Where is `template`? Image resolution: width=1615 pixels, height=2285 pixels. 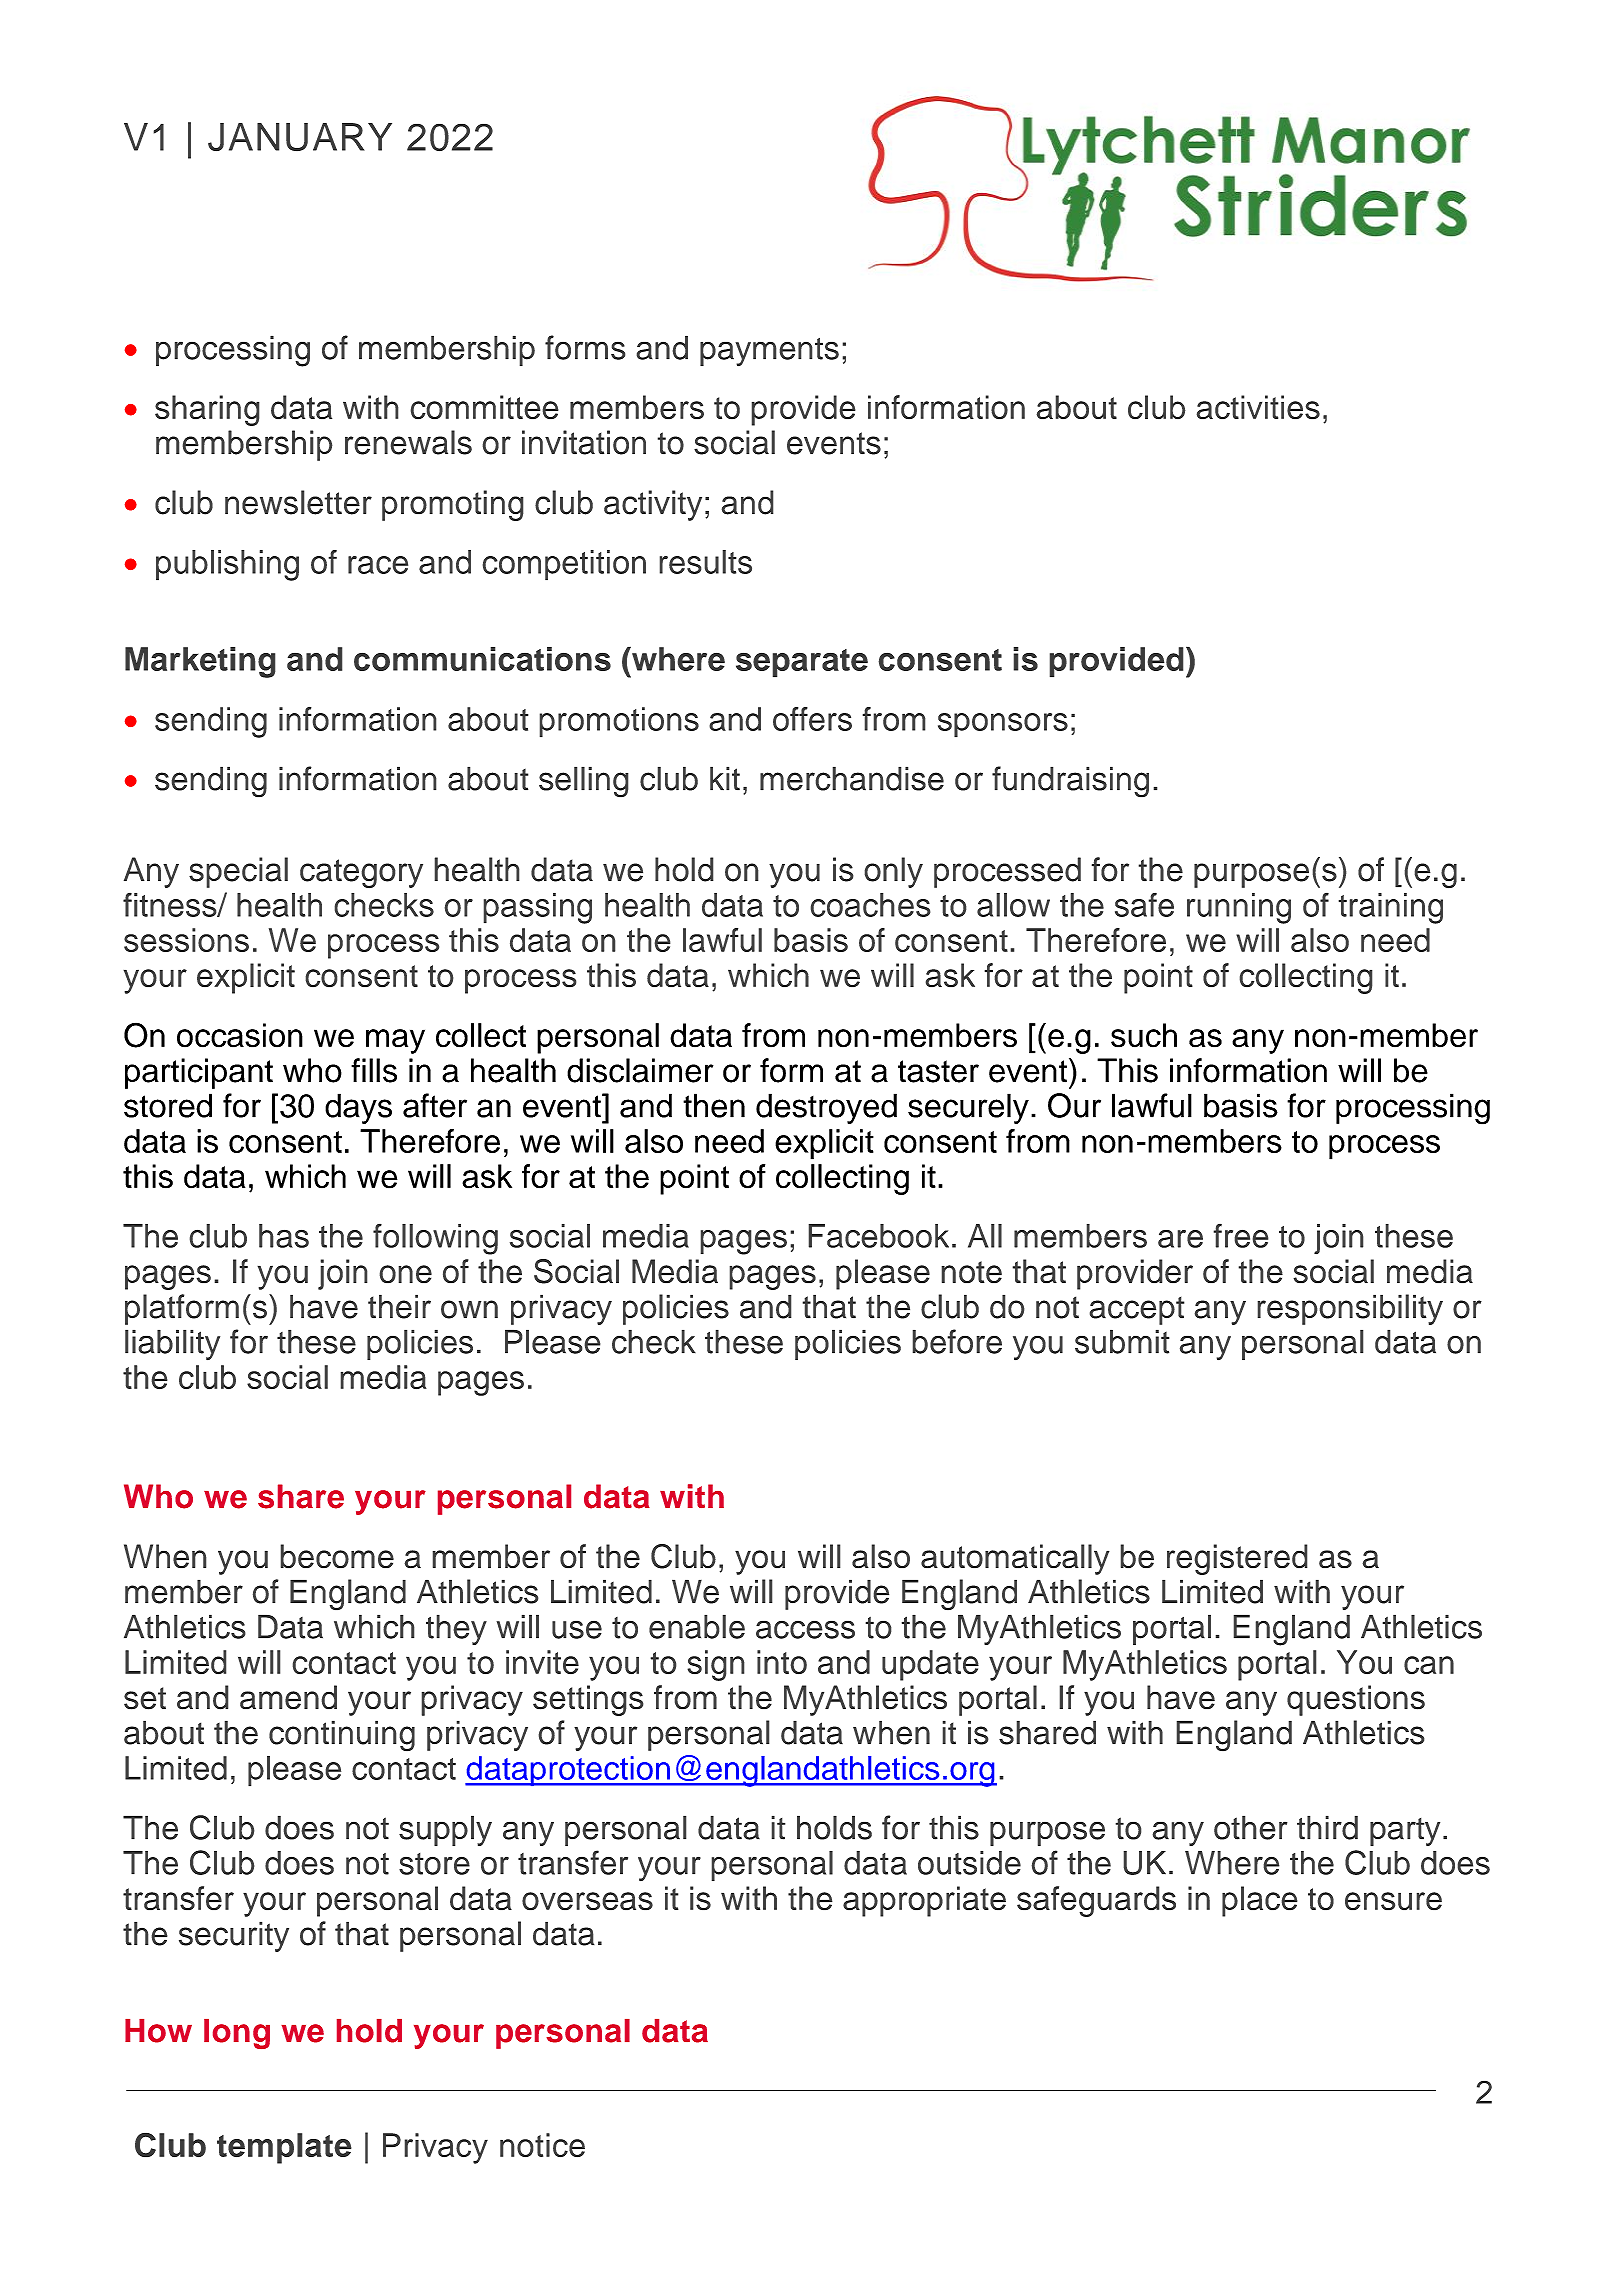 template is located at coordinates (284, 2148).
